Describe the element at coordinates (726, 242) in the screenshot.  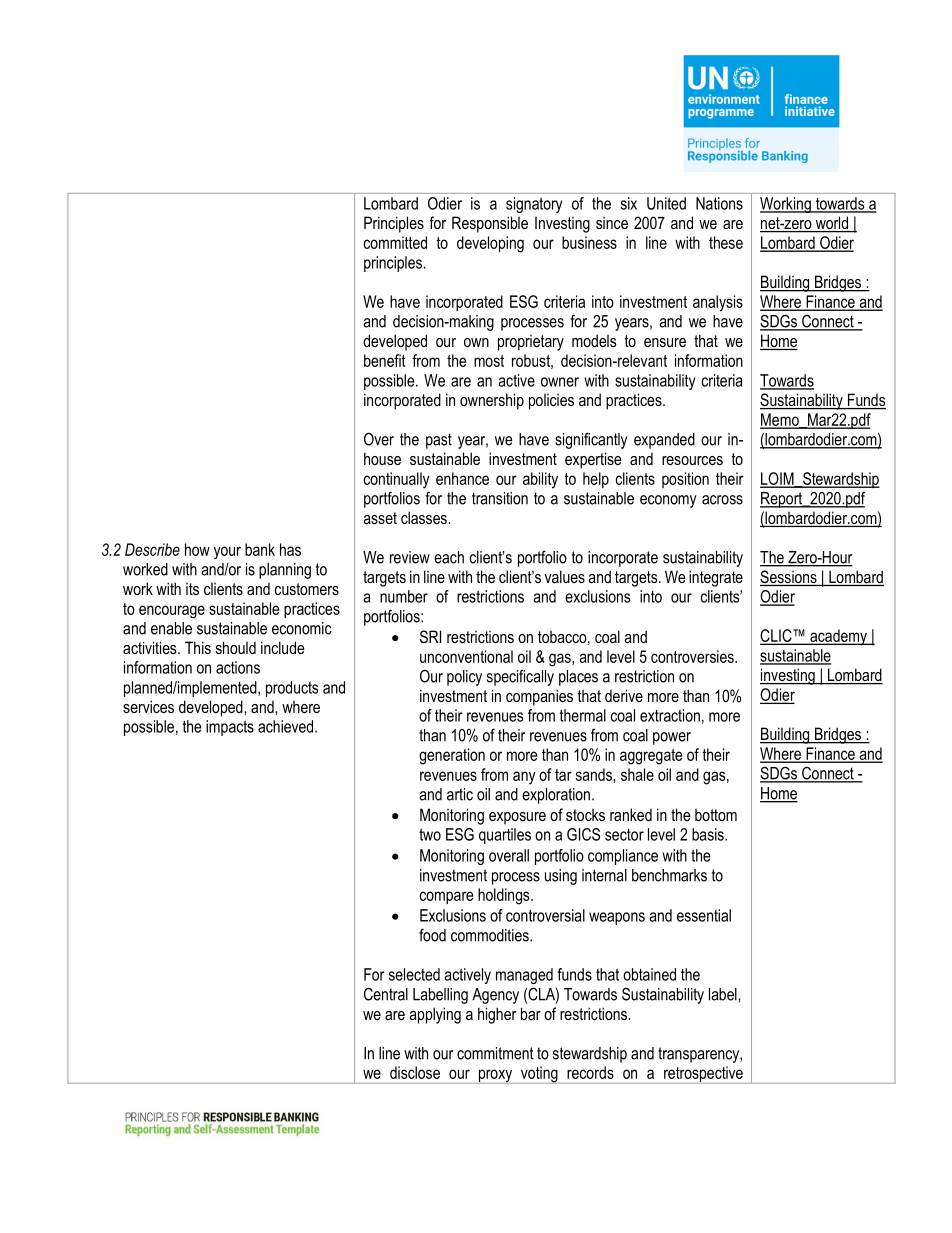
I see `these` at that location.
